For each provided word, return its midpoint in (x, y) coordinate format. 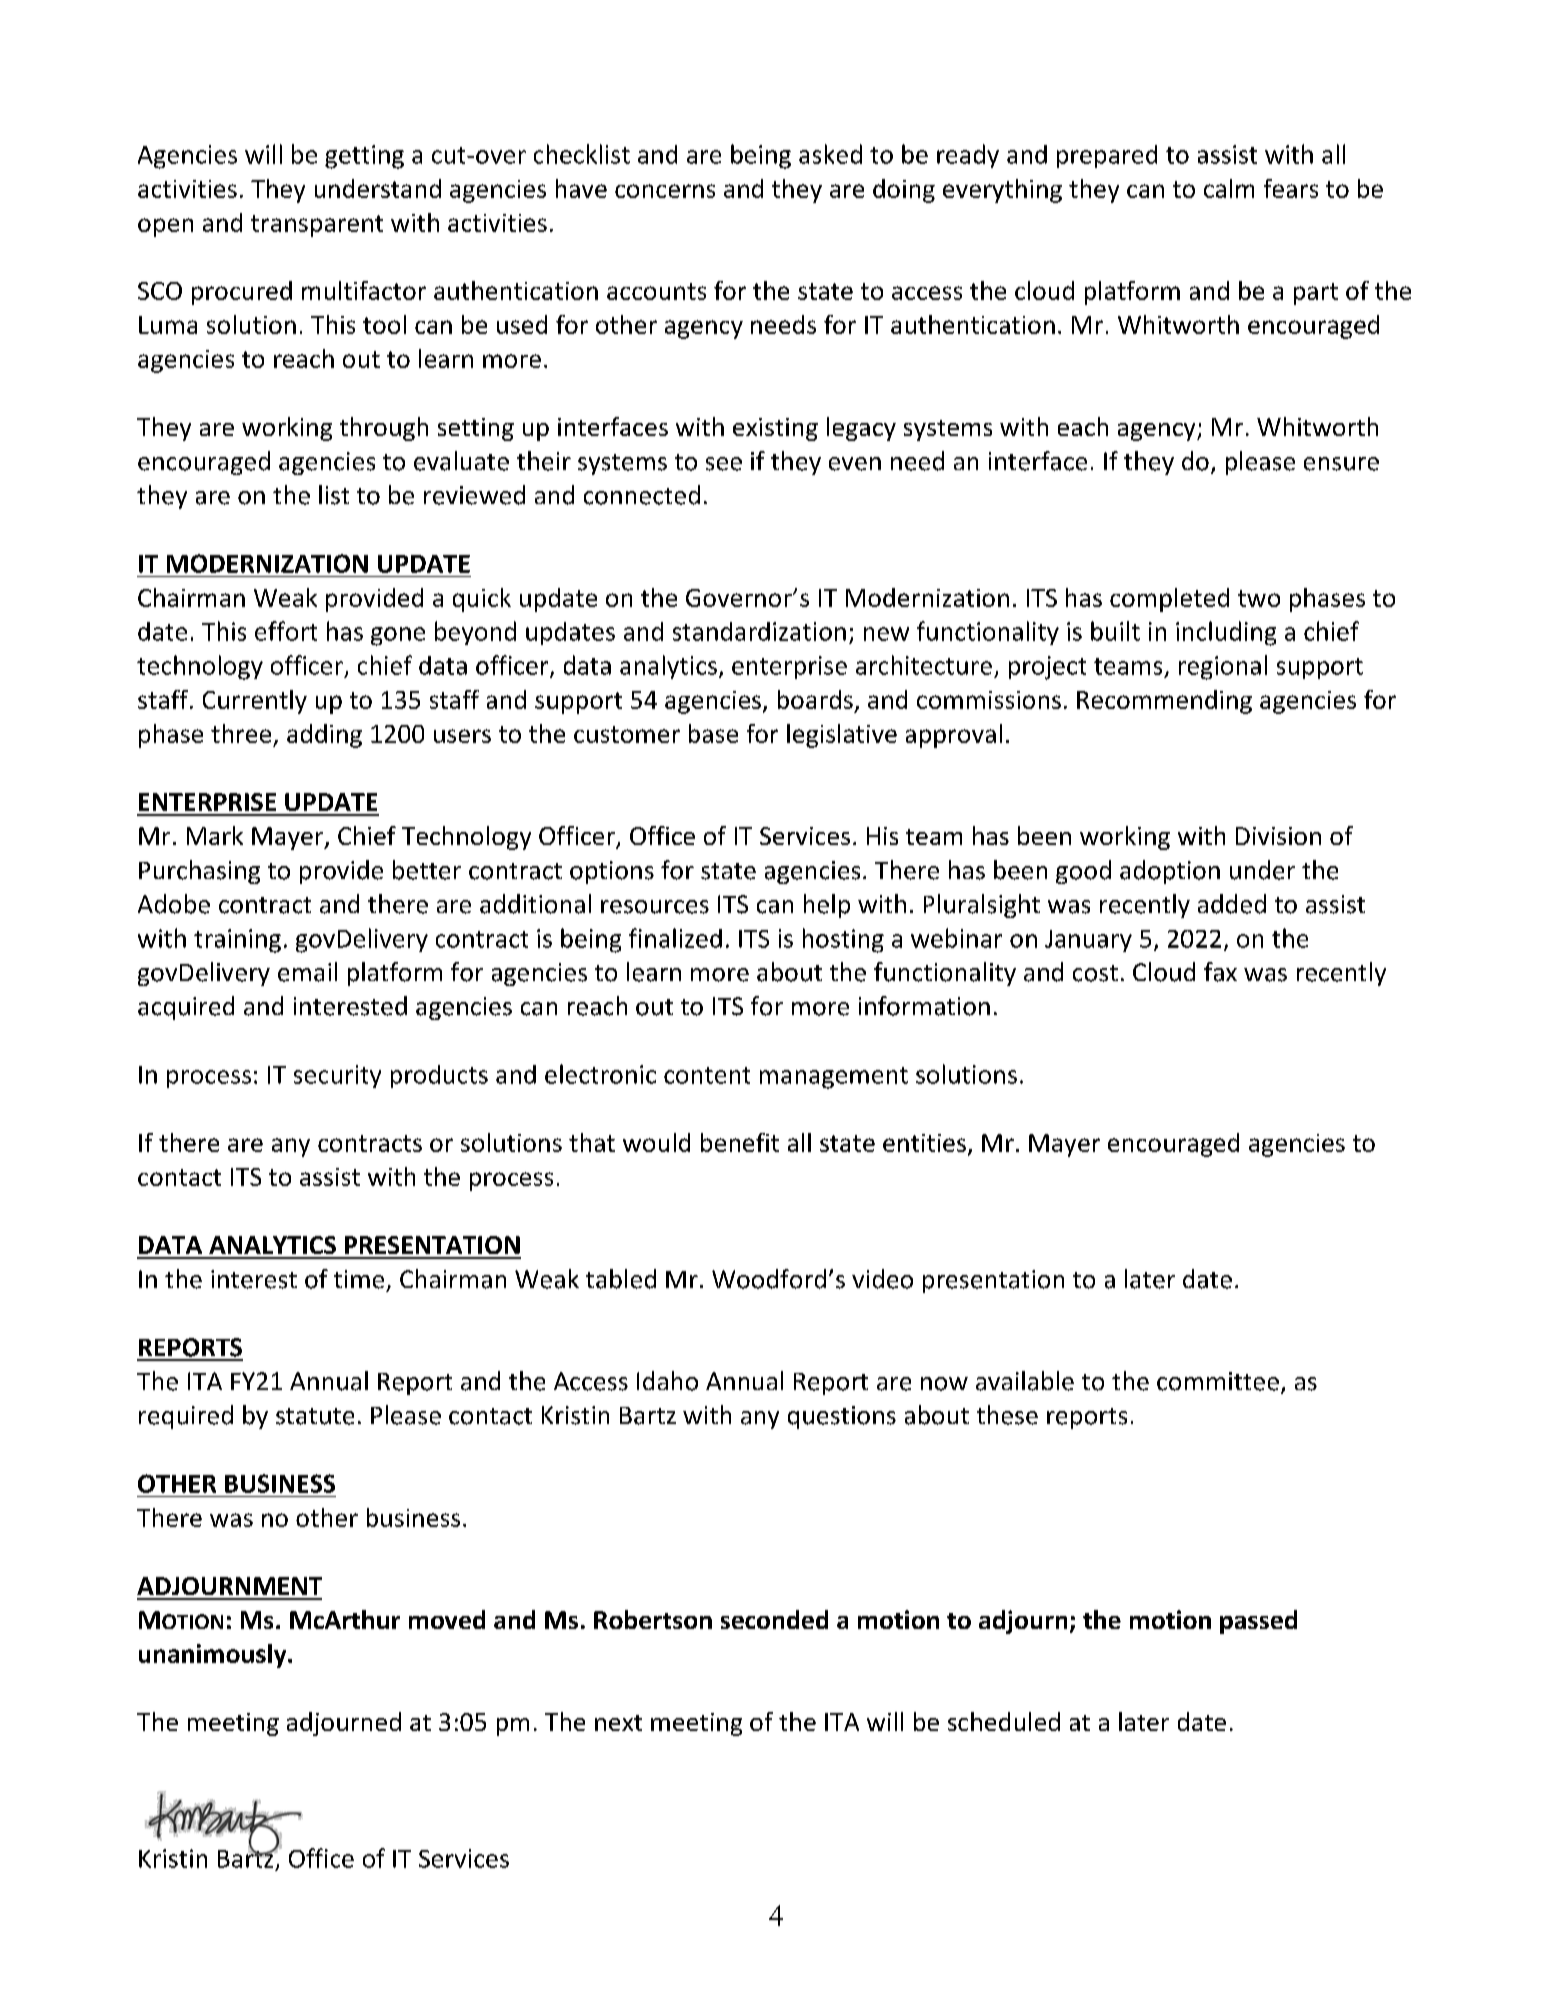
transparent (317, 226)
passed (1258, 1622)
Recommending (1164, 702)
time (359, 1279)
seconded (774, 1619)
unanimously (214, 1656)
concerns (665, 191)
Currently (255, 702)
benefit (740, 1142)
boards (815, 699)
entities (924, 1143)
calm (1229, 188)
